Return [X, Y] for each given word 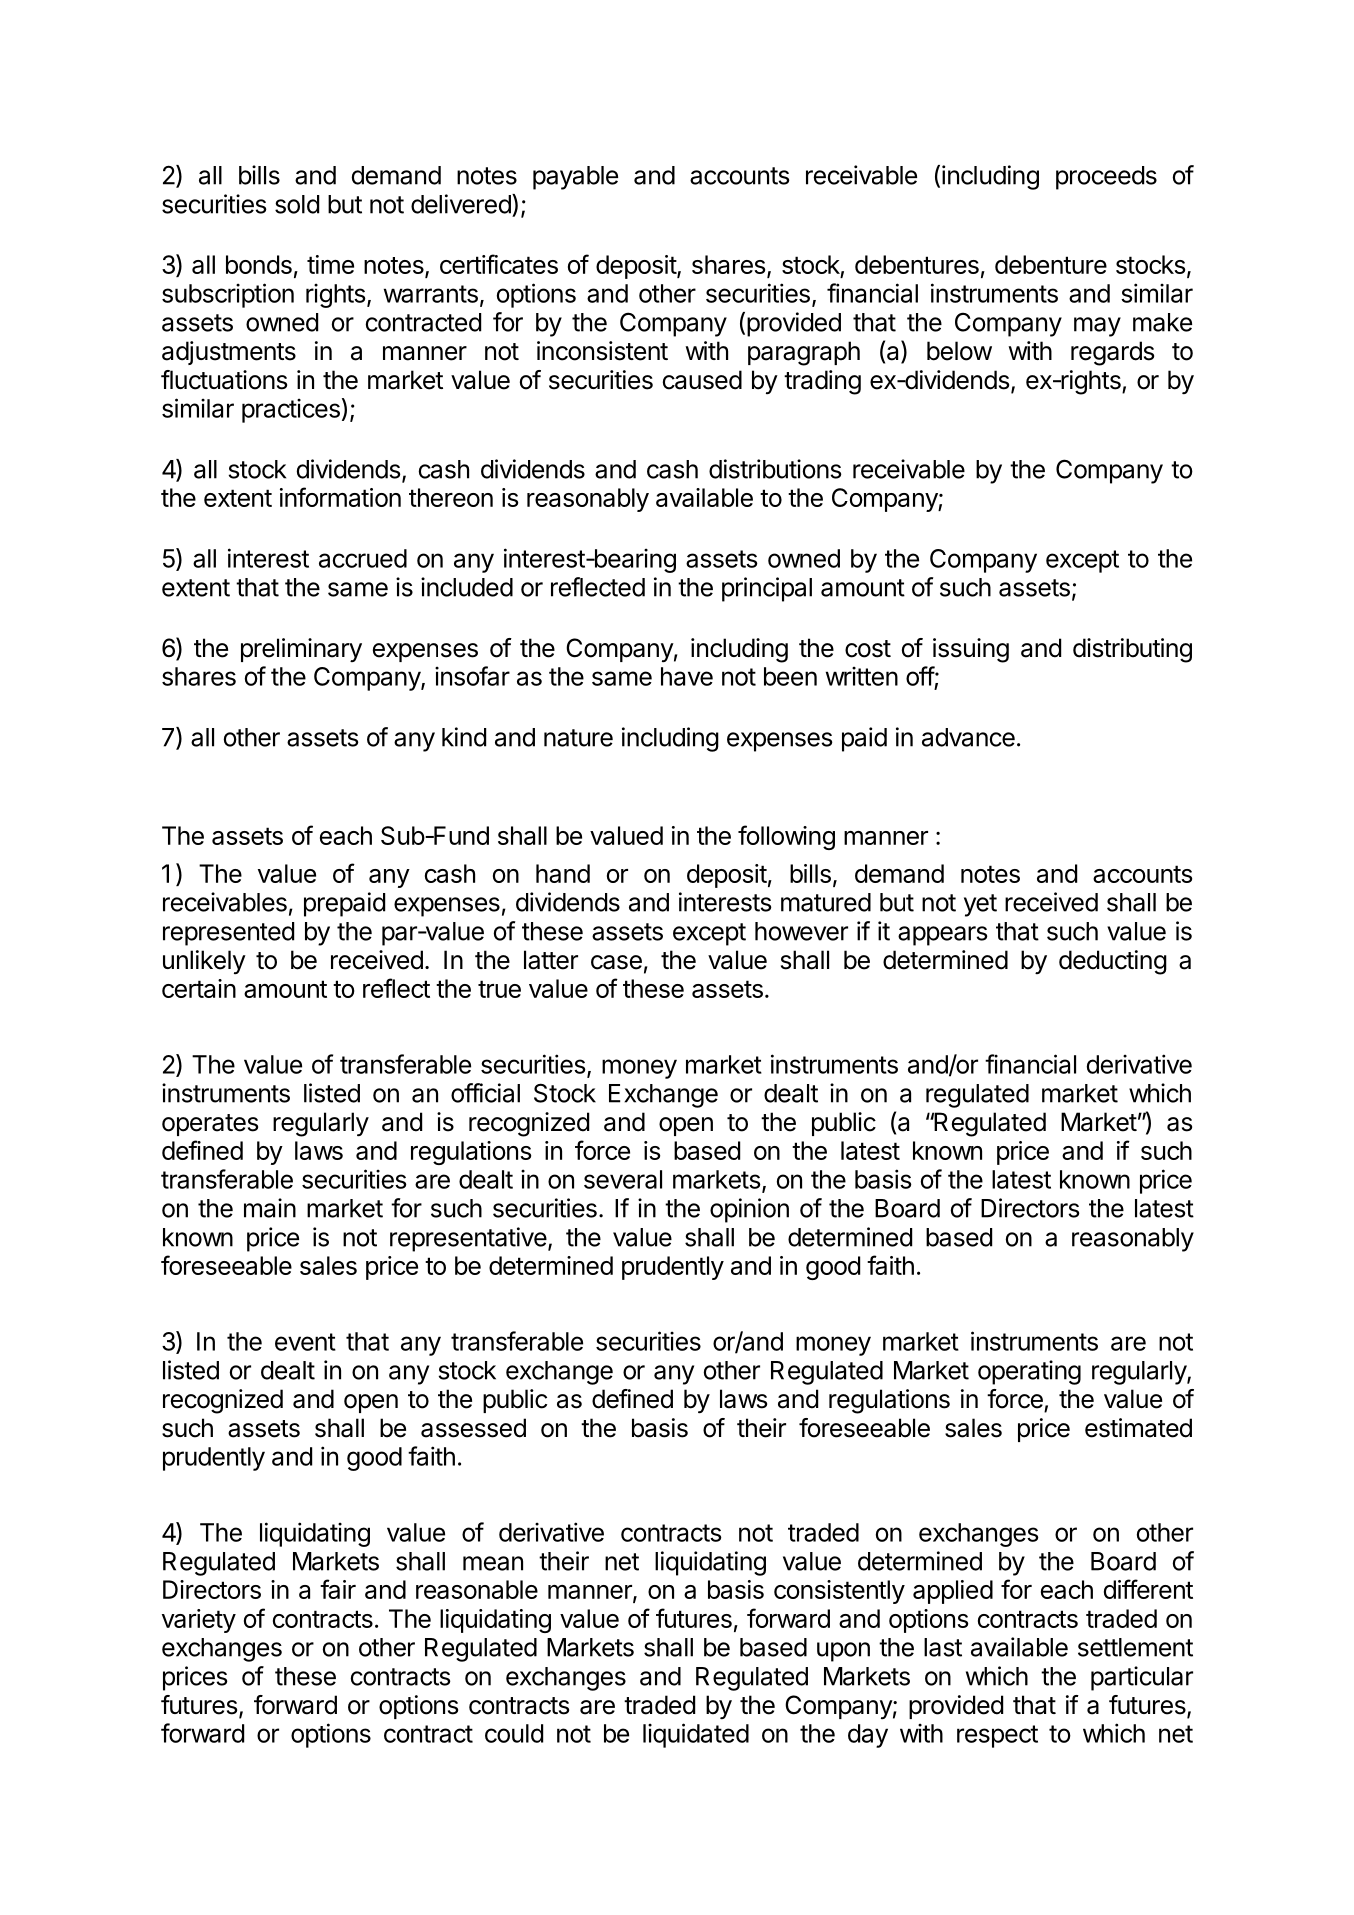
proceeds [1106, 178]
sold [297, 204]
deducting [1113, 962]
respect [997, 1736]
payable [575, 178]
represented [228, 934]
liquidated [696, 1735]
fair [338, 1589]
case [616, 962]
